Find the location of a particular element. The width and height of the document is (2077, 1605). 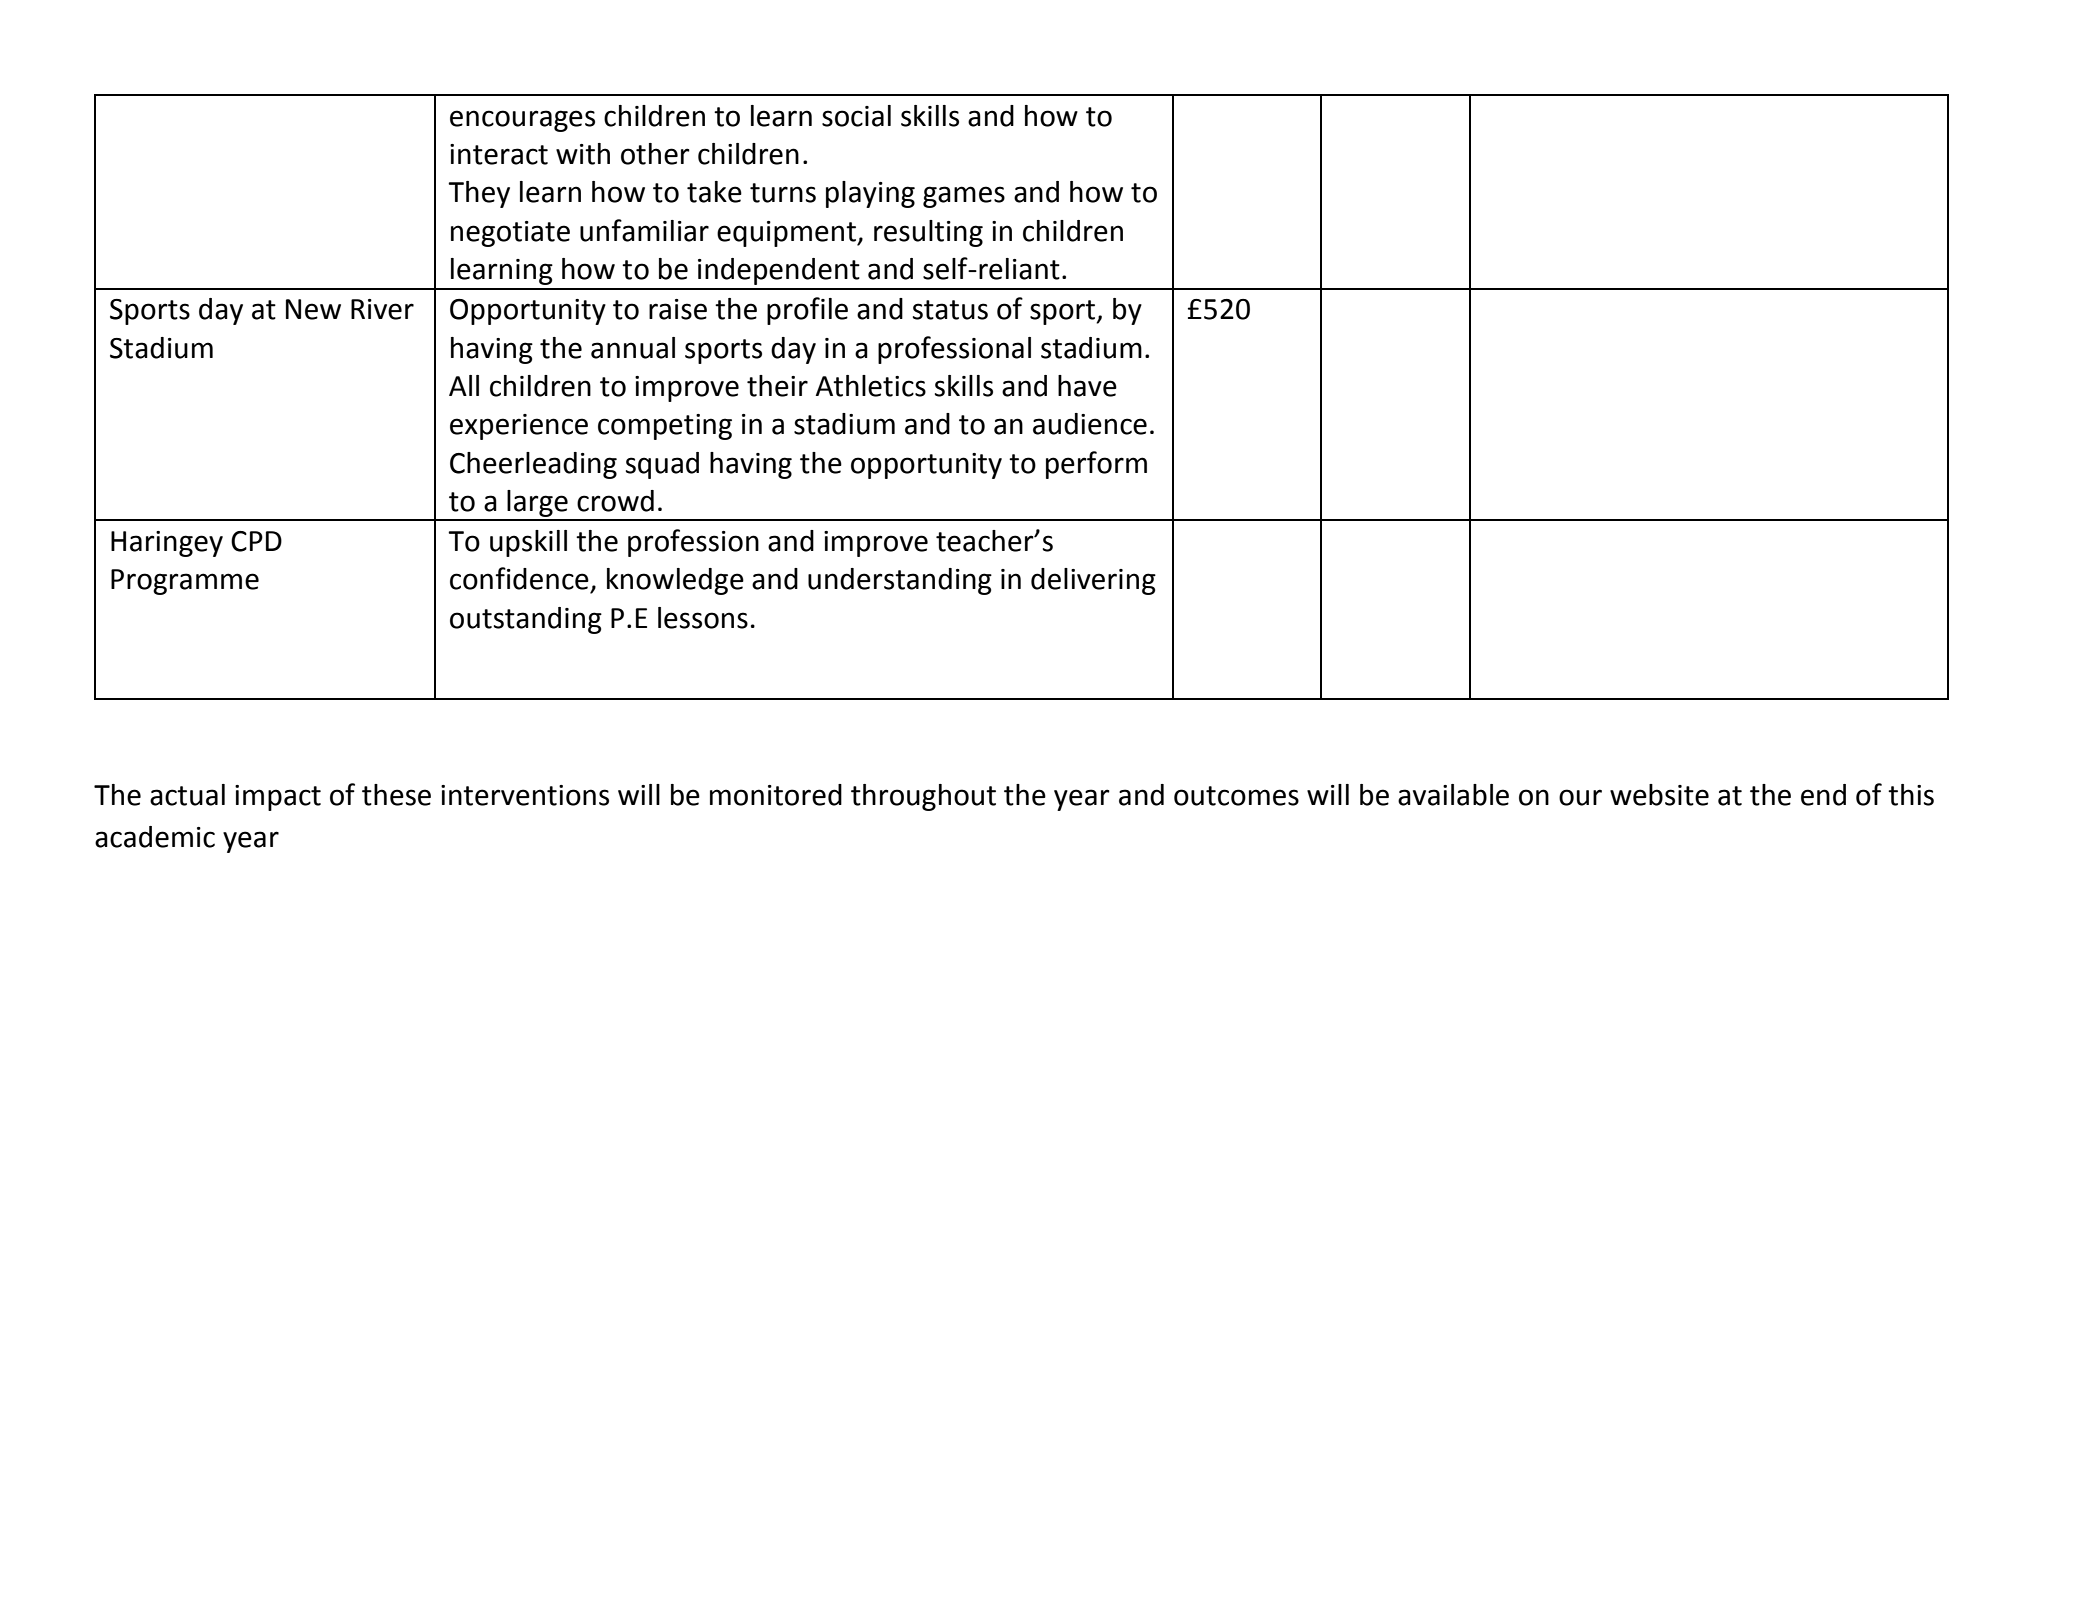

have is located at coordinates (1087, 386).
